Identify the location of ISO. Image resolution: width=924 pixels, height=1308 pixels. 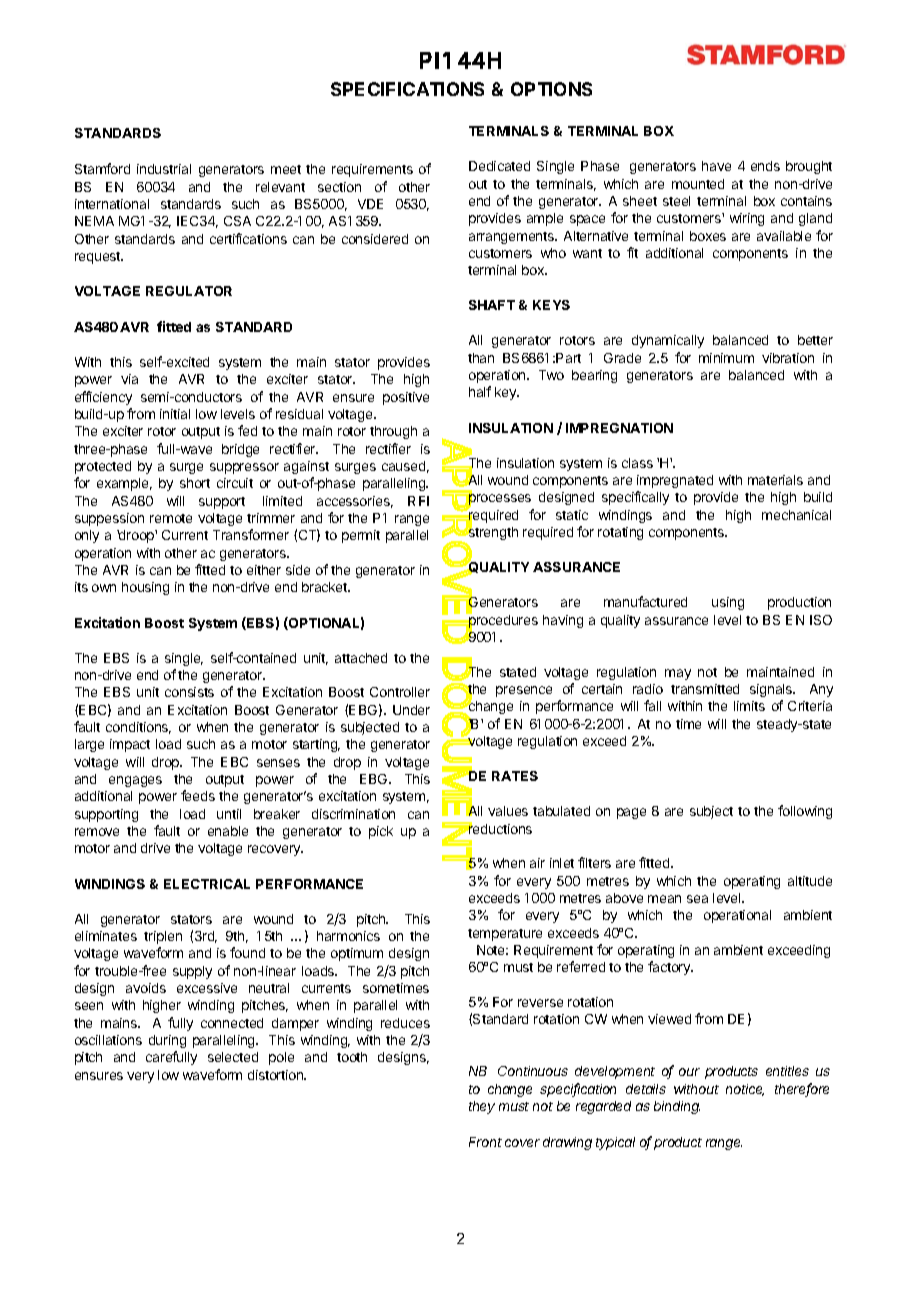
(821, 620).
